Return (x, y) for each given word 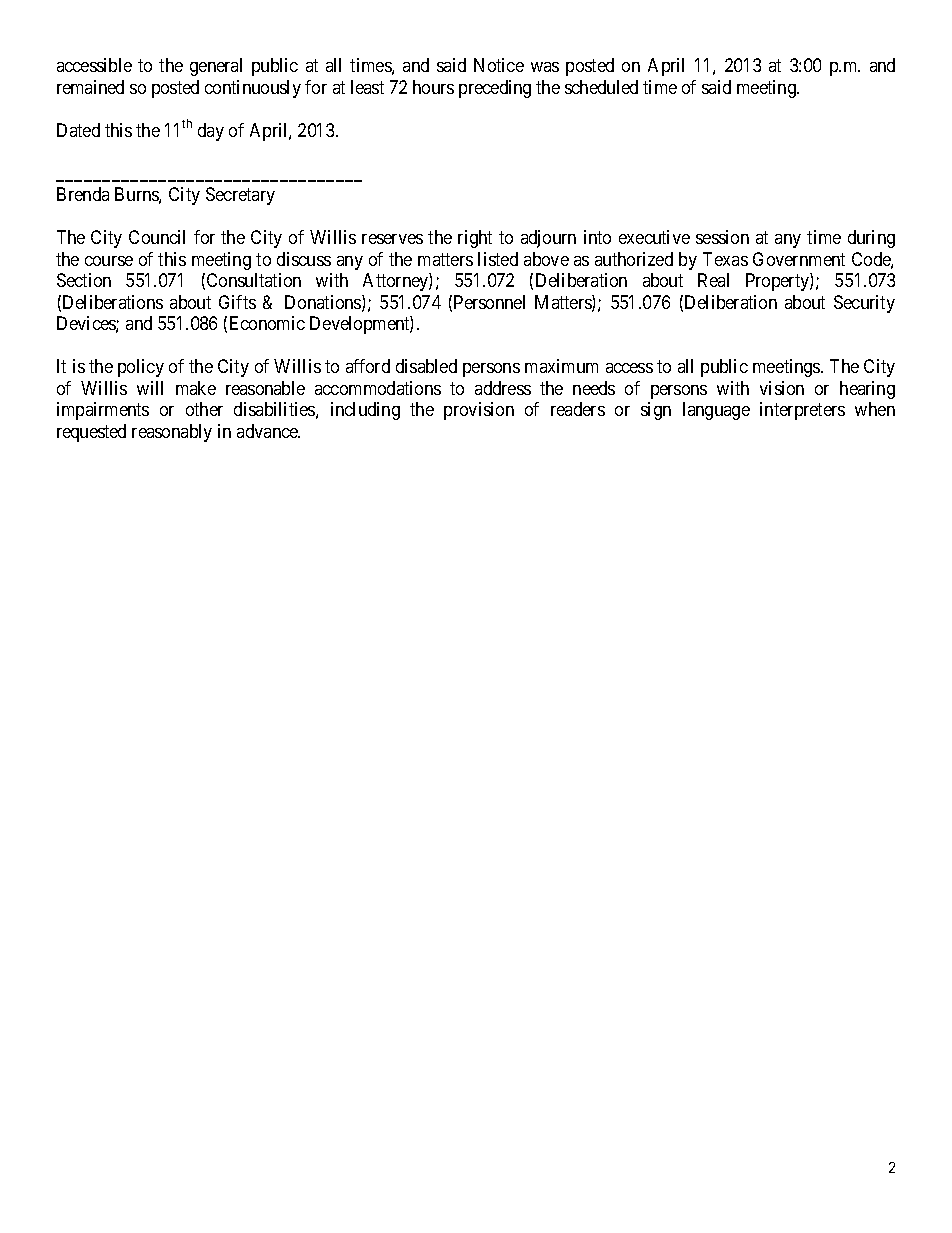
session (722, 237)
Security (864, 304)
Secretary (240, 196)
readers (578, 409)
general (216, 67)
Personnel (489, 302)
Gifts (237, 302)
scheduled (601, 87)
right (475, 239)
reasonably (172, 433)
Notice (499, 65)
